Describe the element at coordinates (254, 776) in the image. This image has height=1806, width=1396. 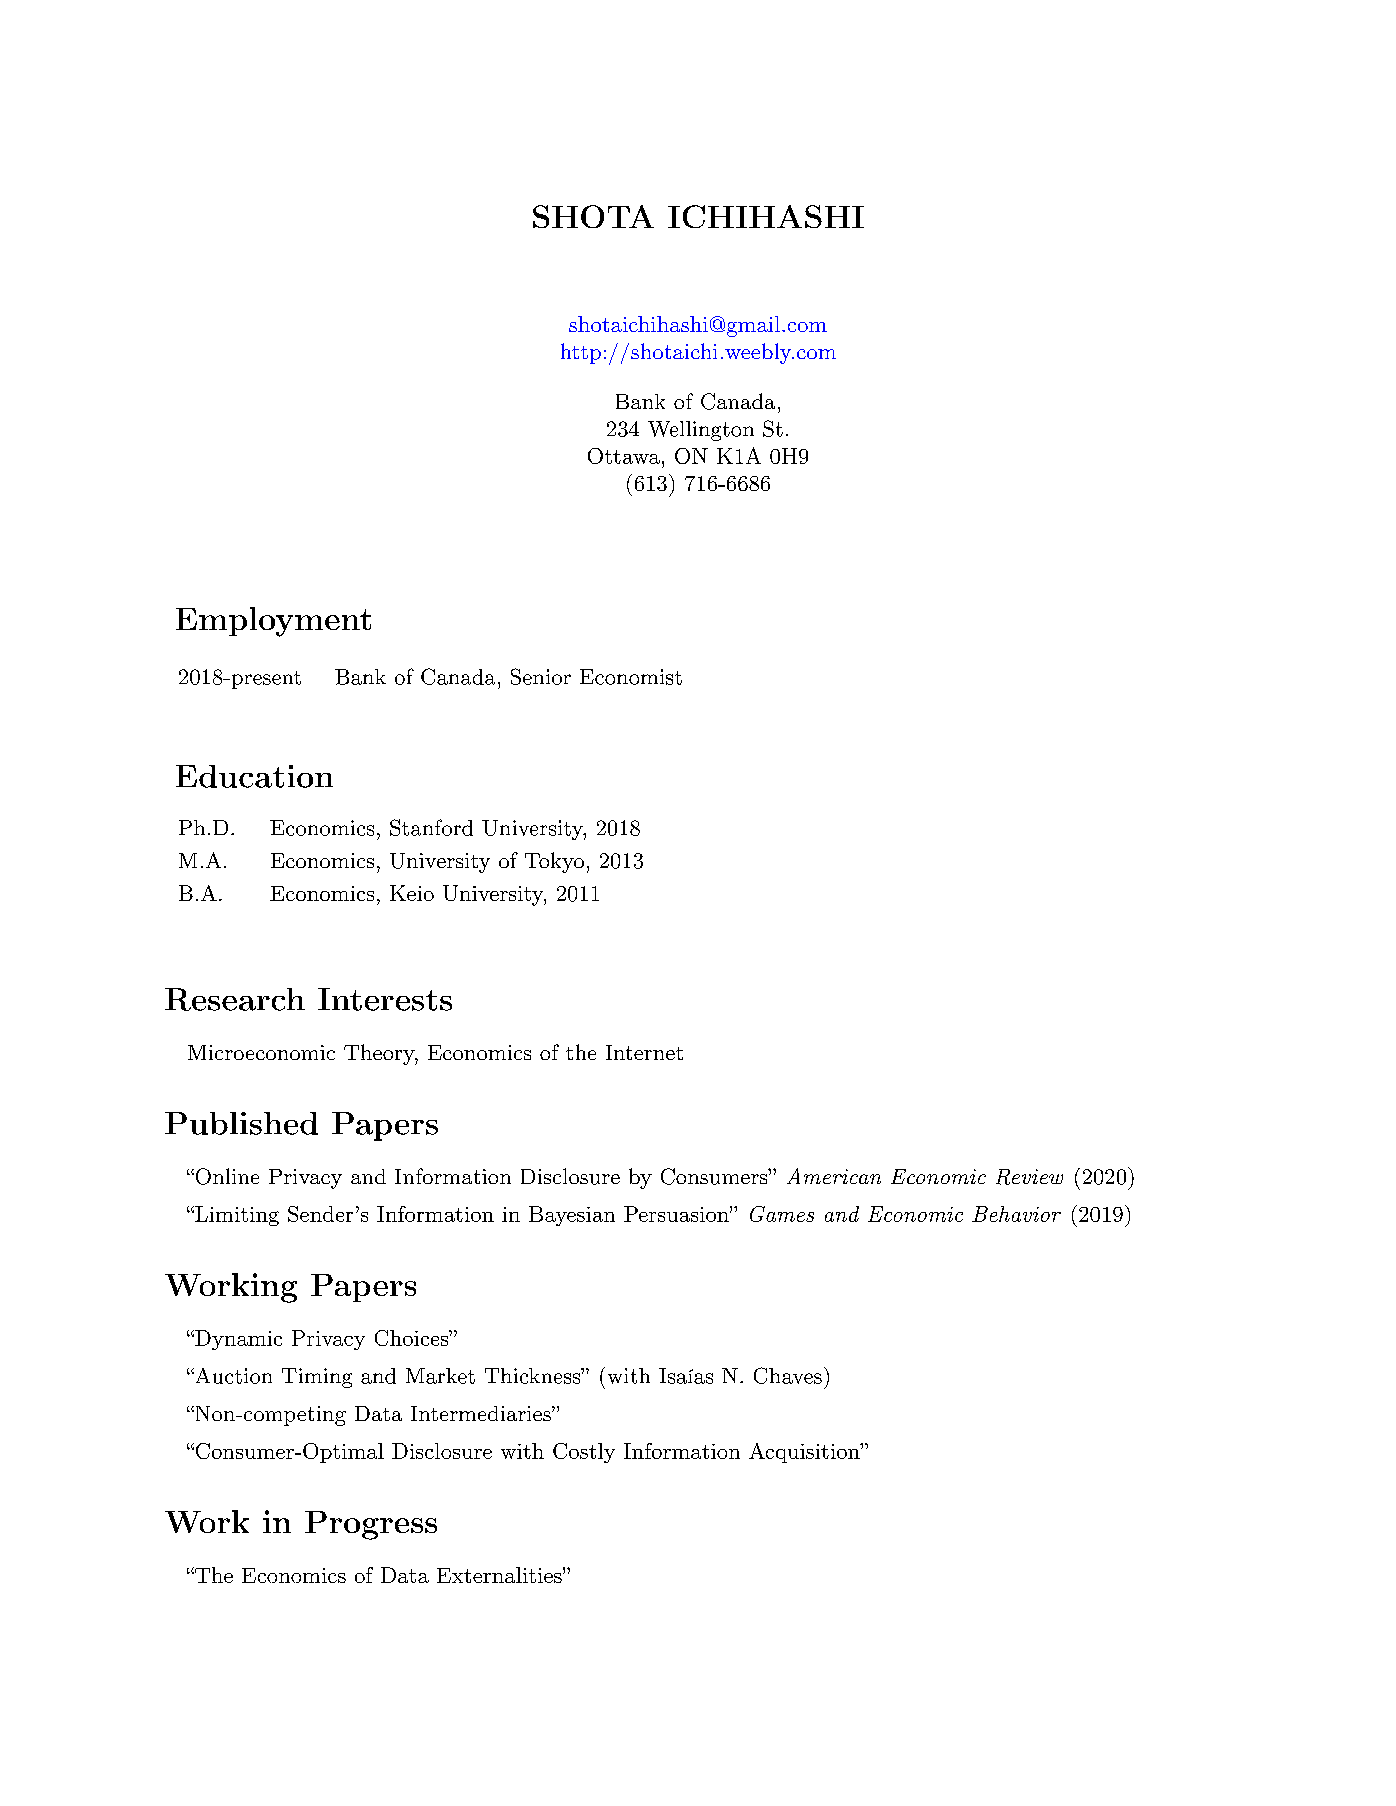
I see `Education` at that location.
